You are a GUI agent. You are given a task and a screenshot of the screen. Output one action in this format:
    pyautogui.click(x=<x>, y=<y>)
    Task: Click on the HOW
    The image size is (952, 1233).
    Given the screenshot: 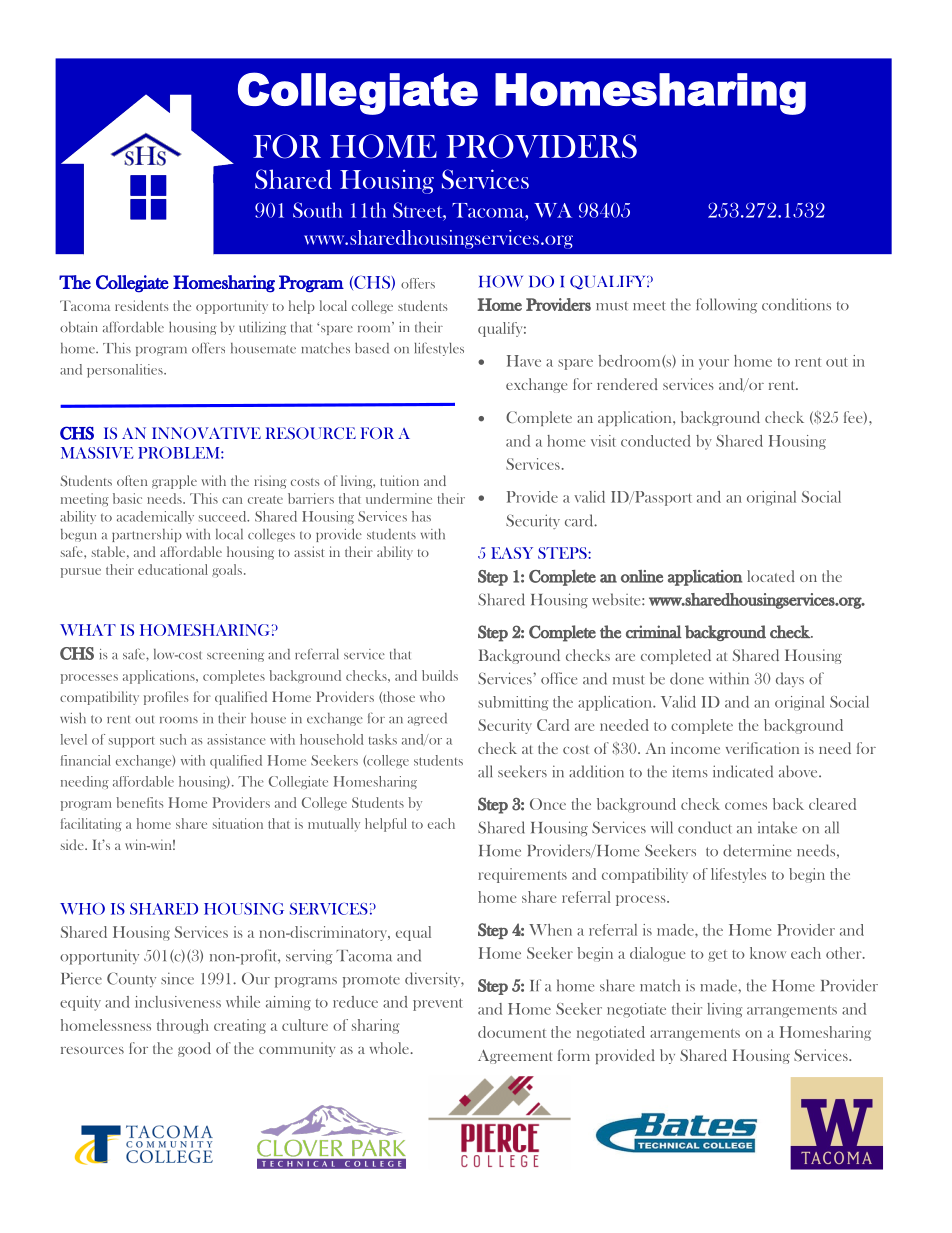 What is the action you would take?
    pyautogui.click(x=501, y=281)
